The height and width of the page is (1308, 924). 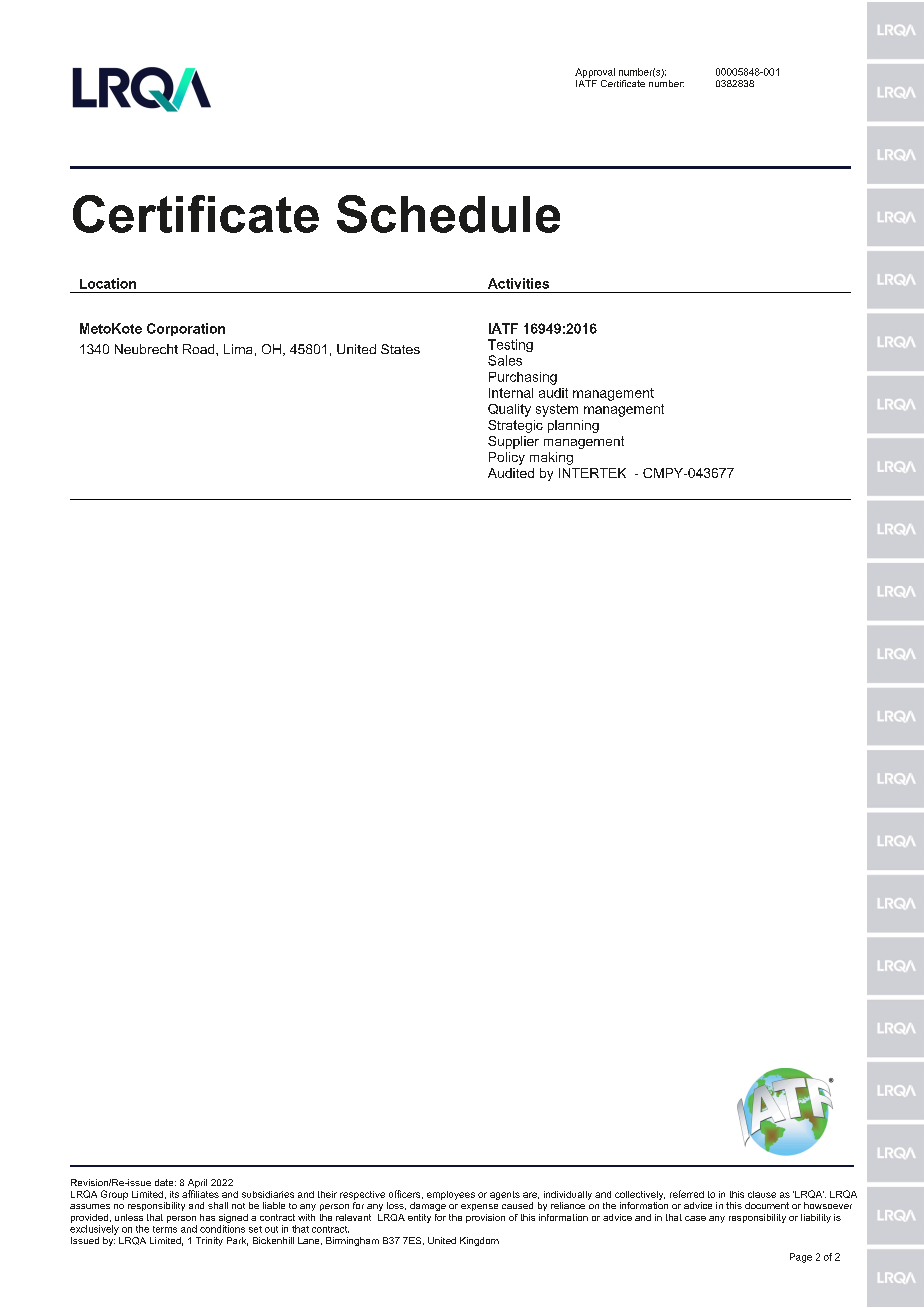 What do you see at coordinates (448, 214) in the page?
I see `Schedule` at bounding box center [448, 214].
